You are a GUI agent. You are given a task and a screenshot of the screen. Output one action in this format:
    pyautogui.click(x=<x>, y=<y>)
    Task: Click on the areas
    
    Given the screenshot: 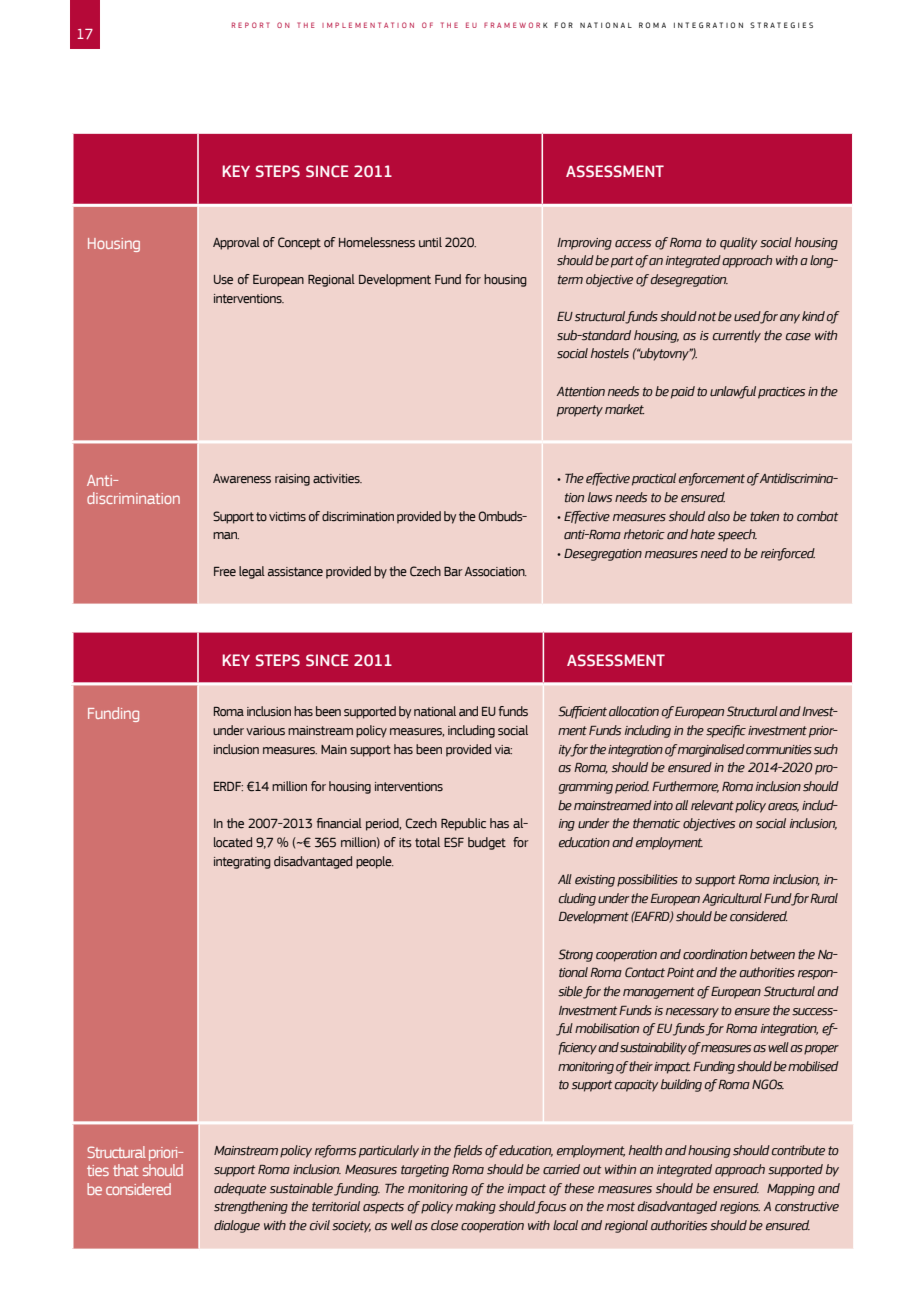 What is the action you would take?
    pyautogui.click(x=783, y=807)
